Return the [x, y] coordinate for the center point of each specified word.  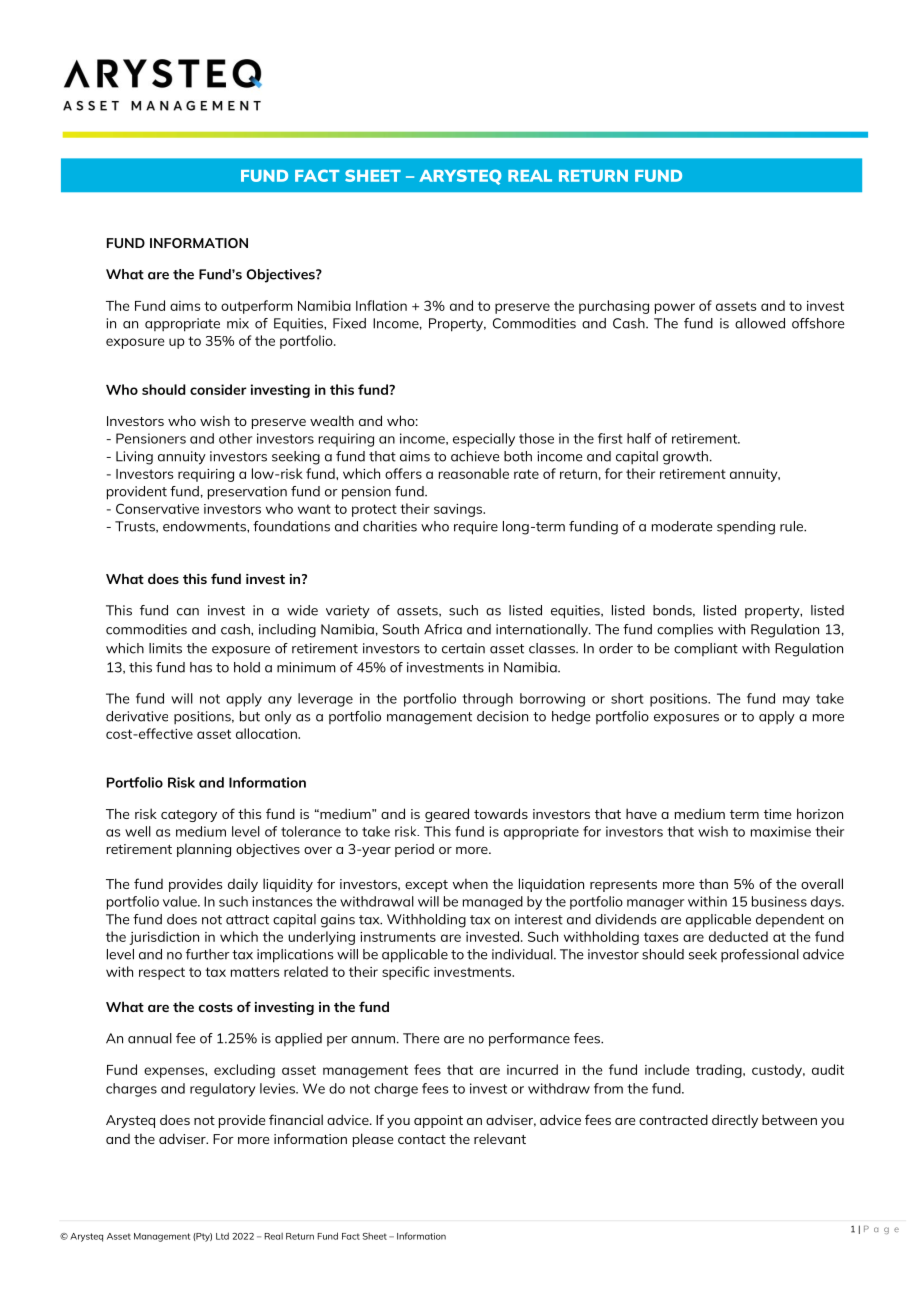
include [667, 1069]
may [796, 701]
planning [204, 850]
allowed [760, 323]
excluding [244, 1071]
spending [746, 528]
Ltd [222, 1236]
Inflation [381, 305]
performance [529, 1040]
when [470, 883]
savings [459, 510]
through [487, 700]
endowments [205, 526]
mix [238, 323]
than [713, 883]
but [250, 716]
